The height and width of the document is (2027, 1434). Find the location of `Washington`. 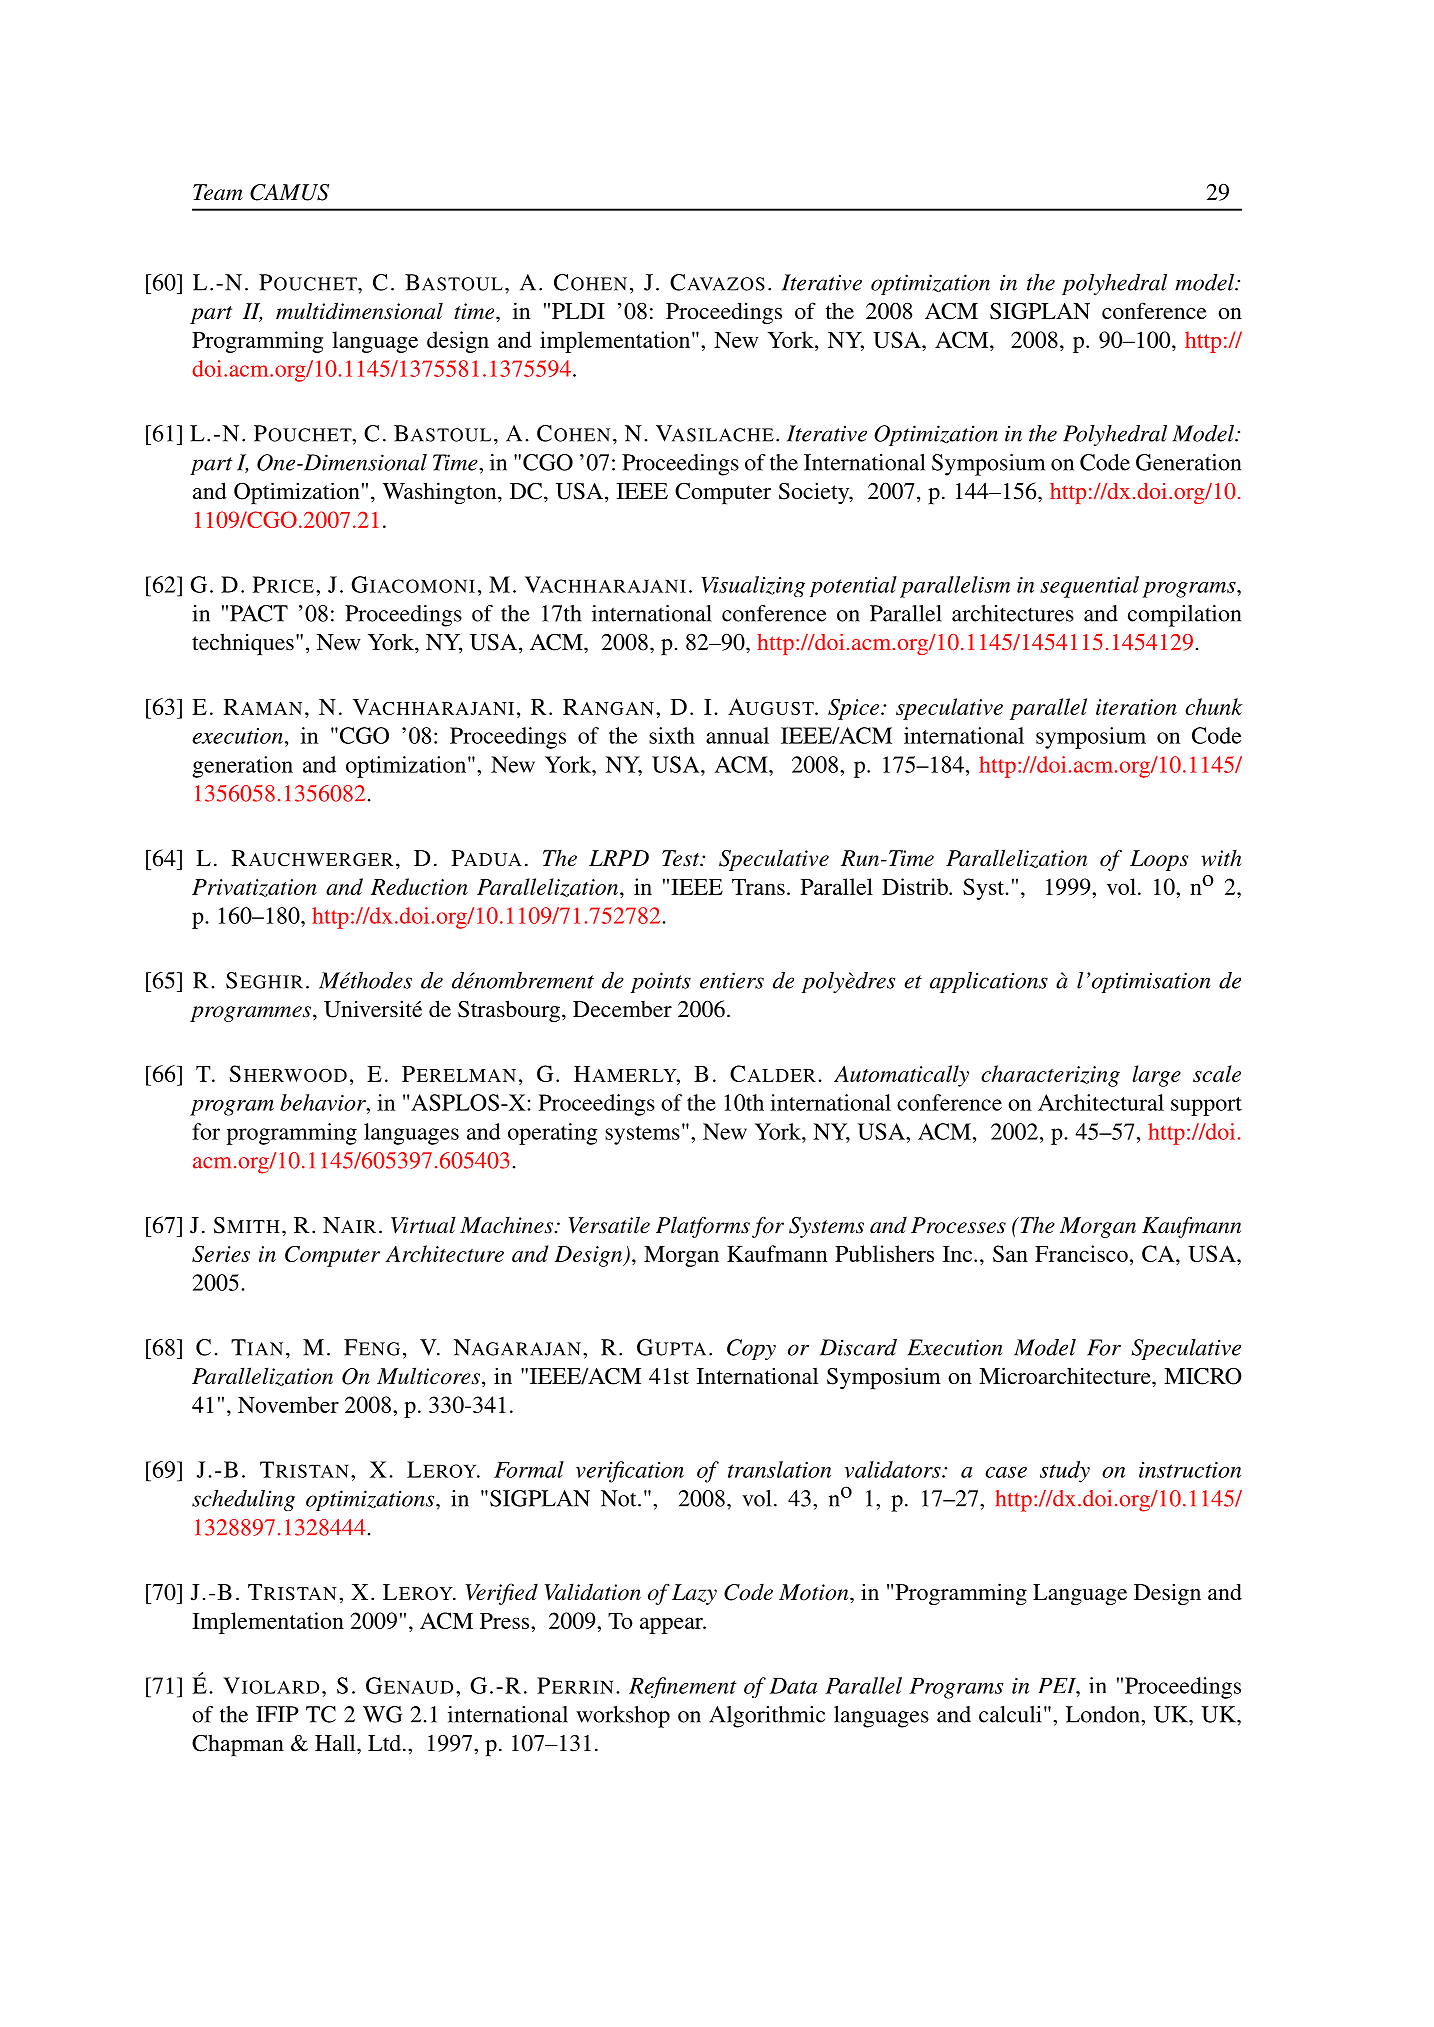

Washington is located at coordinates (441, 493).
